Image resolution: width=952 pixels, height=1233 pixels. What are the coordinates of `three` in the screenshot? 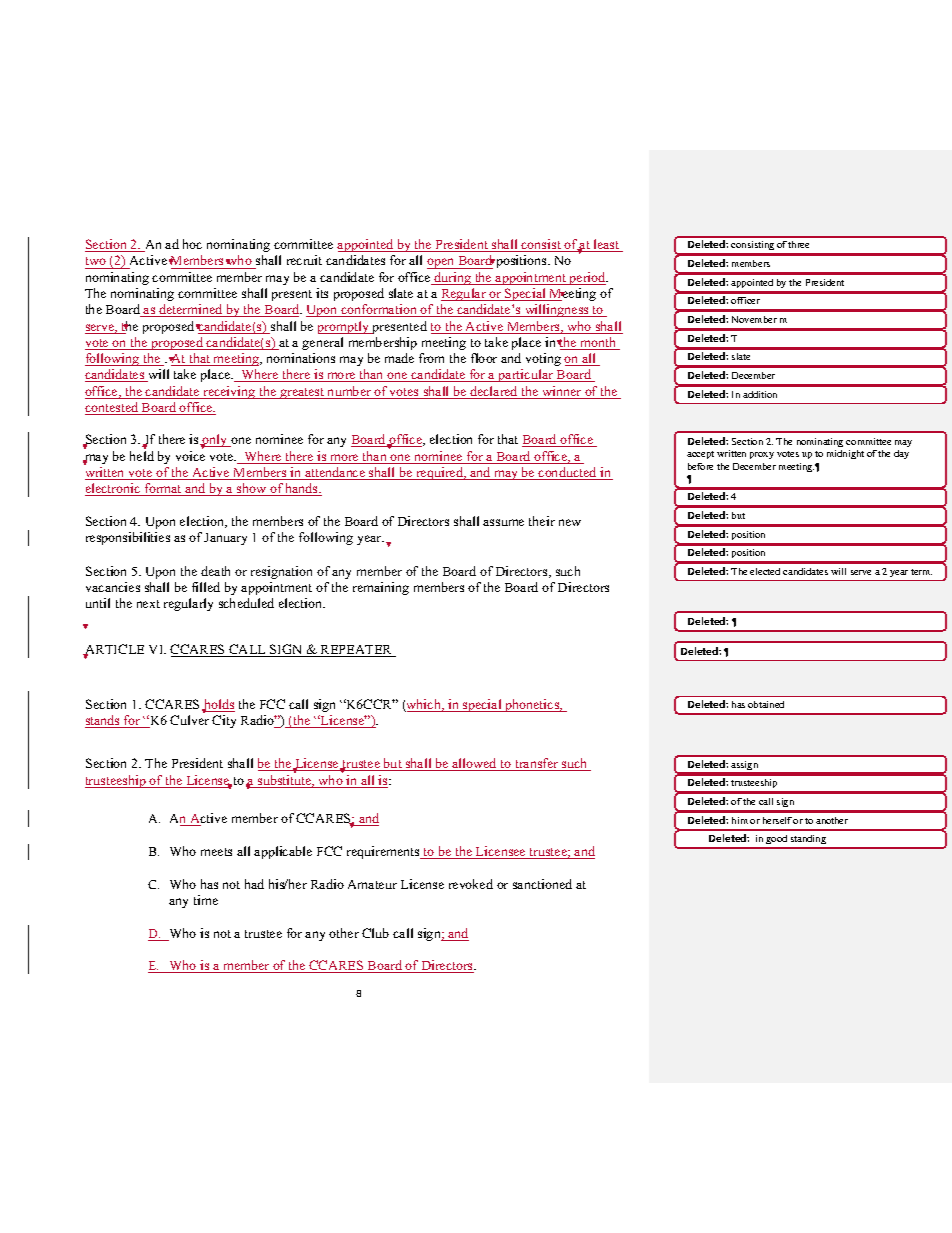 It's located at (798, 244).
